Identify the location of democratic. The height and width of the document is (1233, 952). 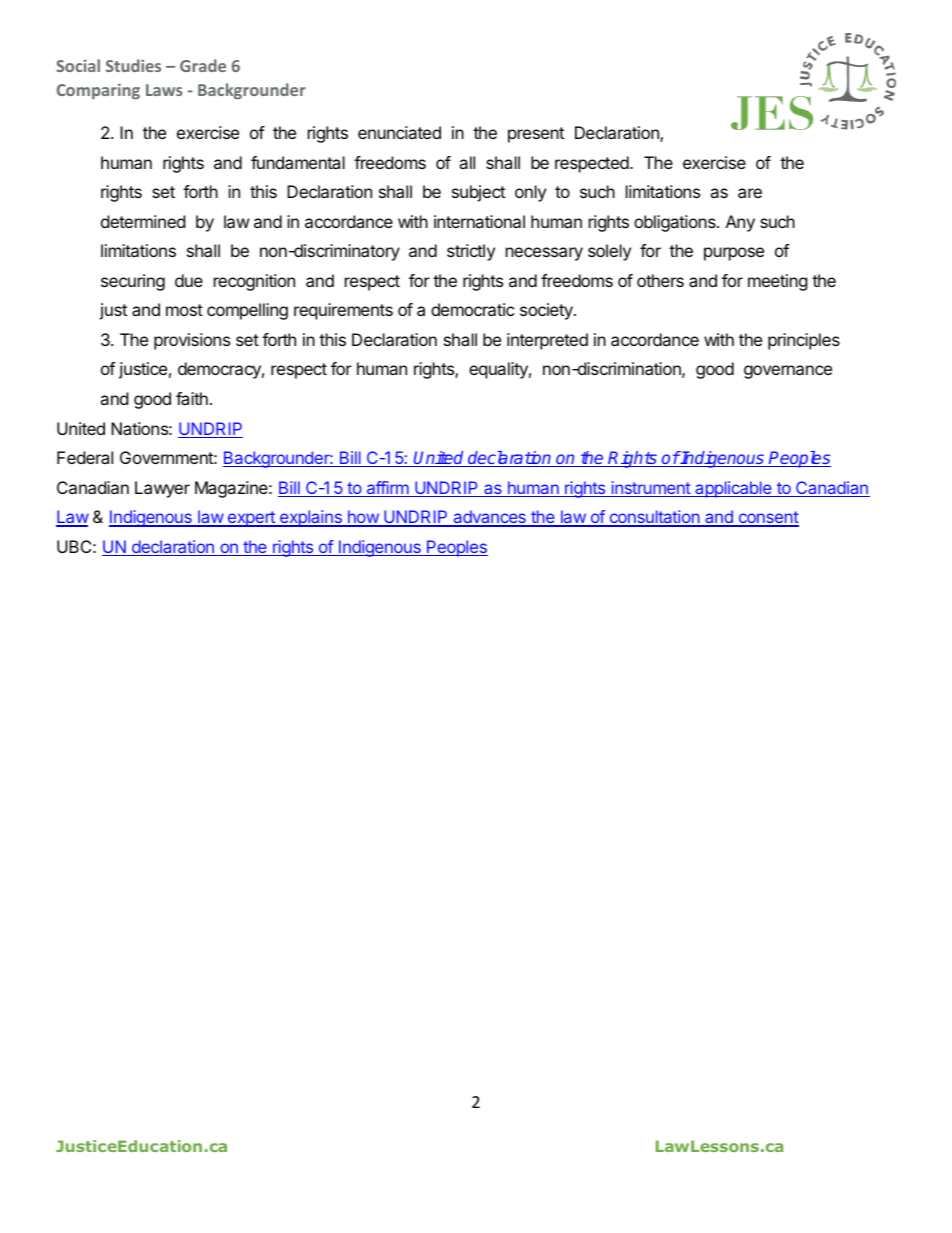
(473, 309).
